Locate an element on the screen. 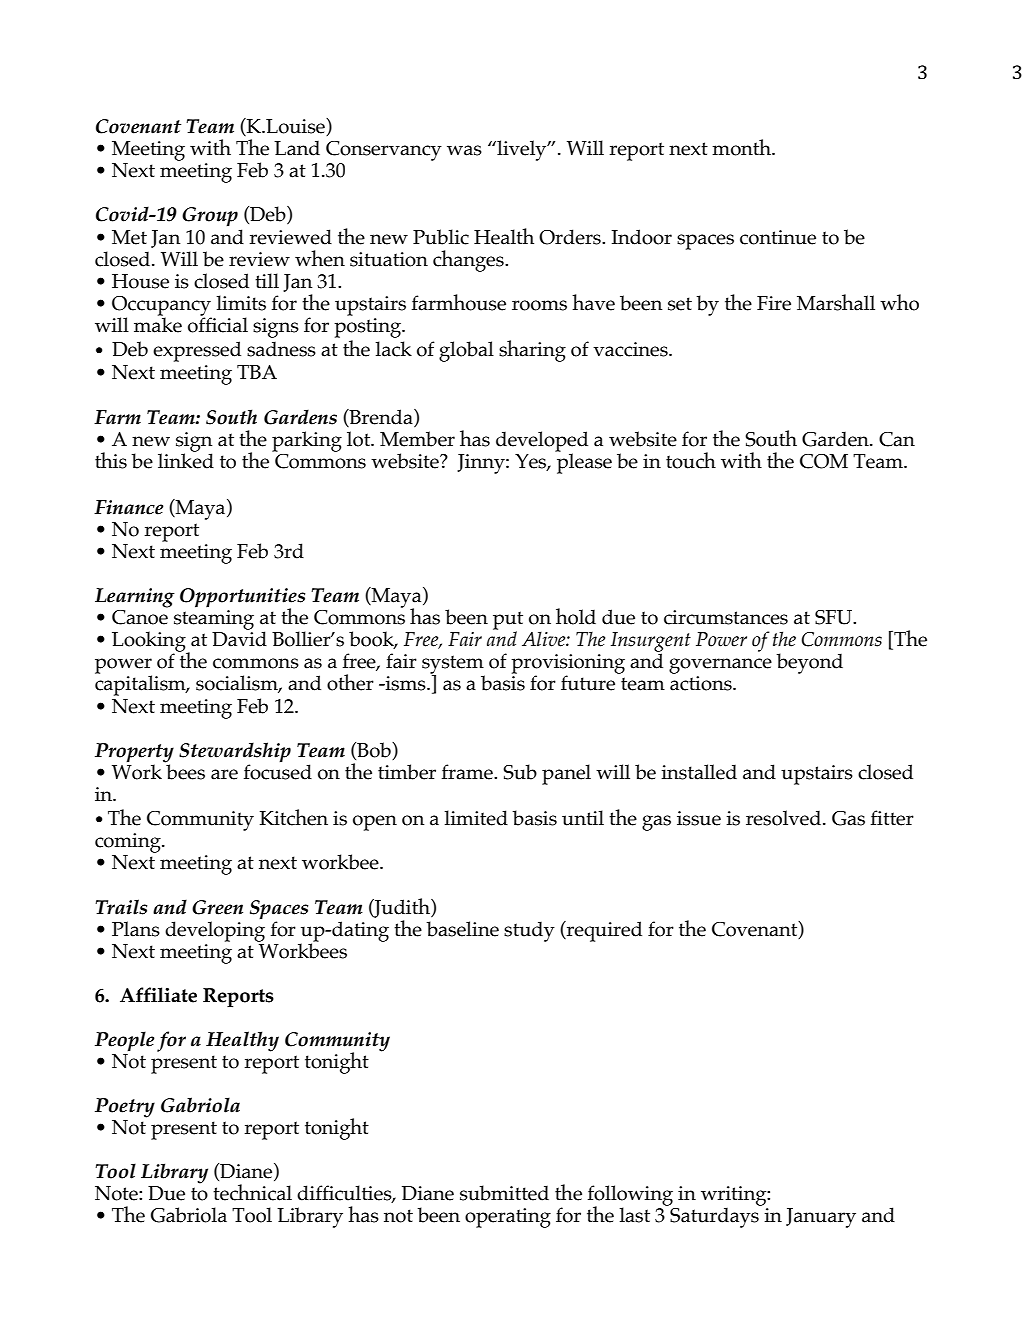 This screenshot has height=1324, width=1023. system is located at coordinates (453, 665).
